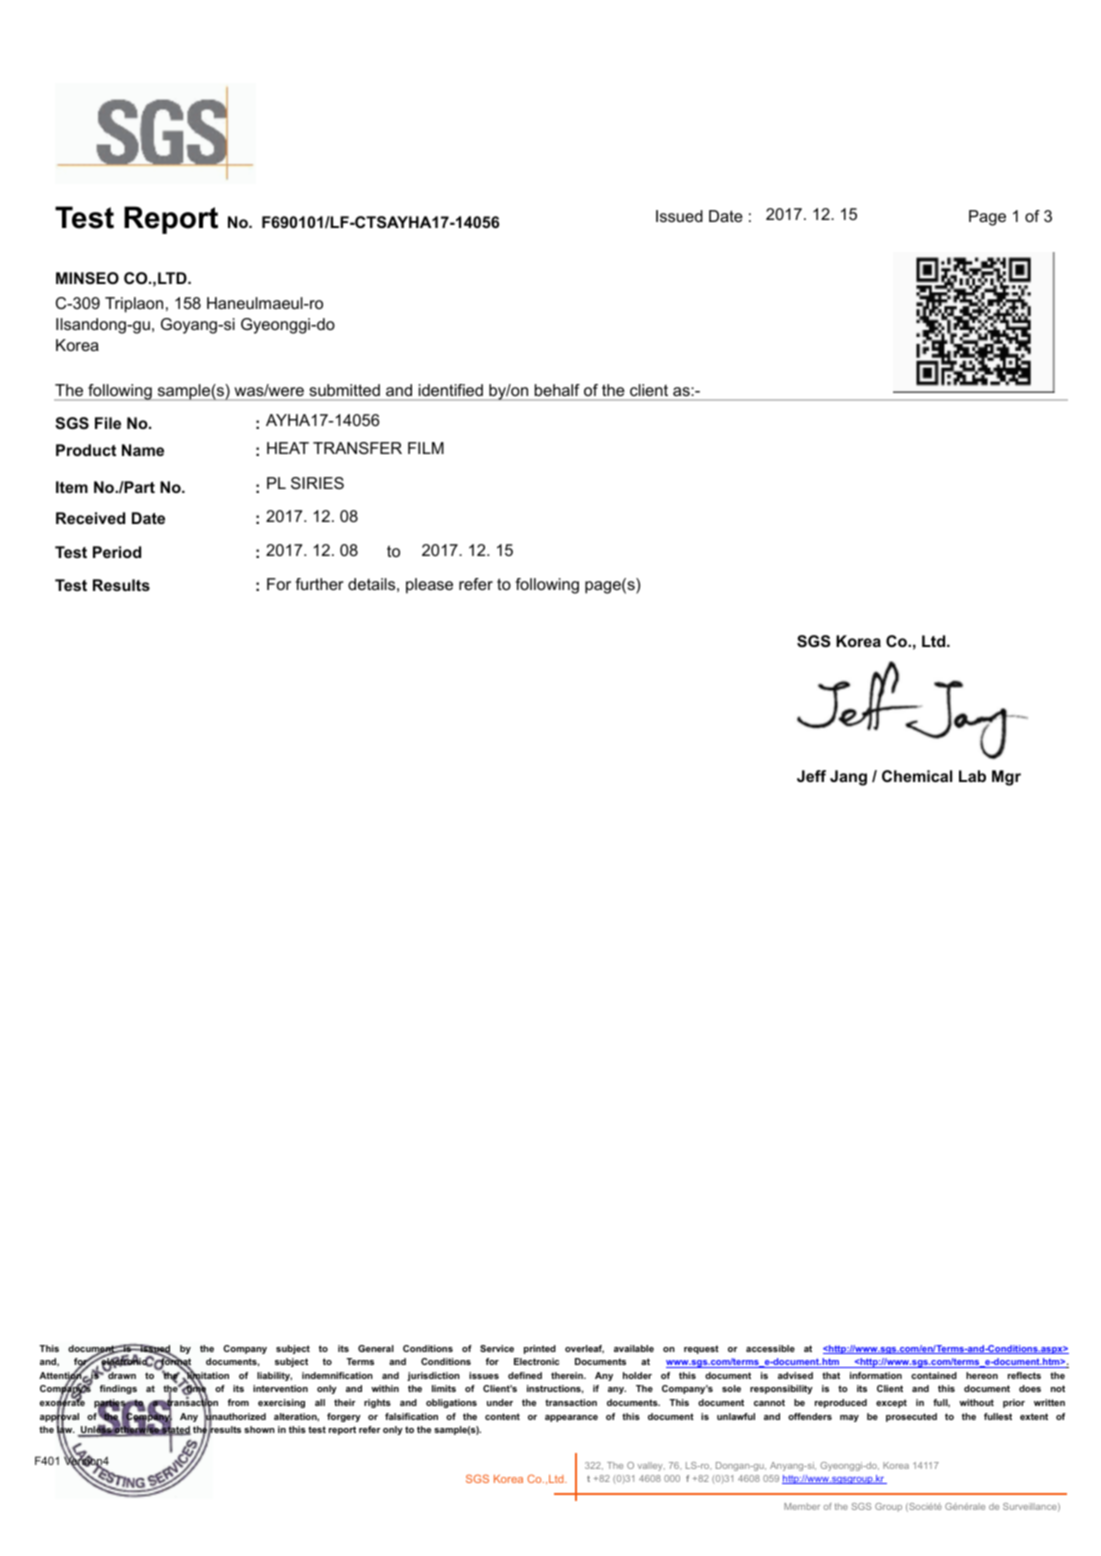  I want to click on Chemical, so click(917, 776).
